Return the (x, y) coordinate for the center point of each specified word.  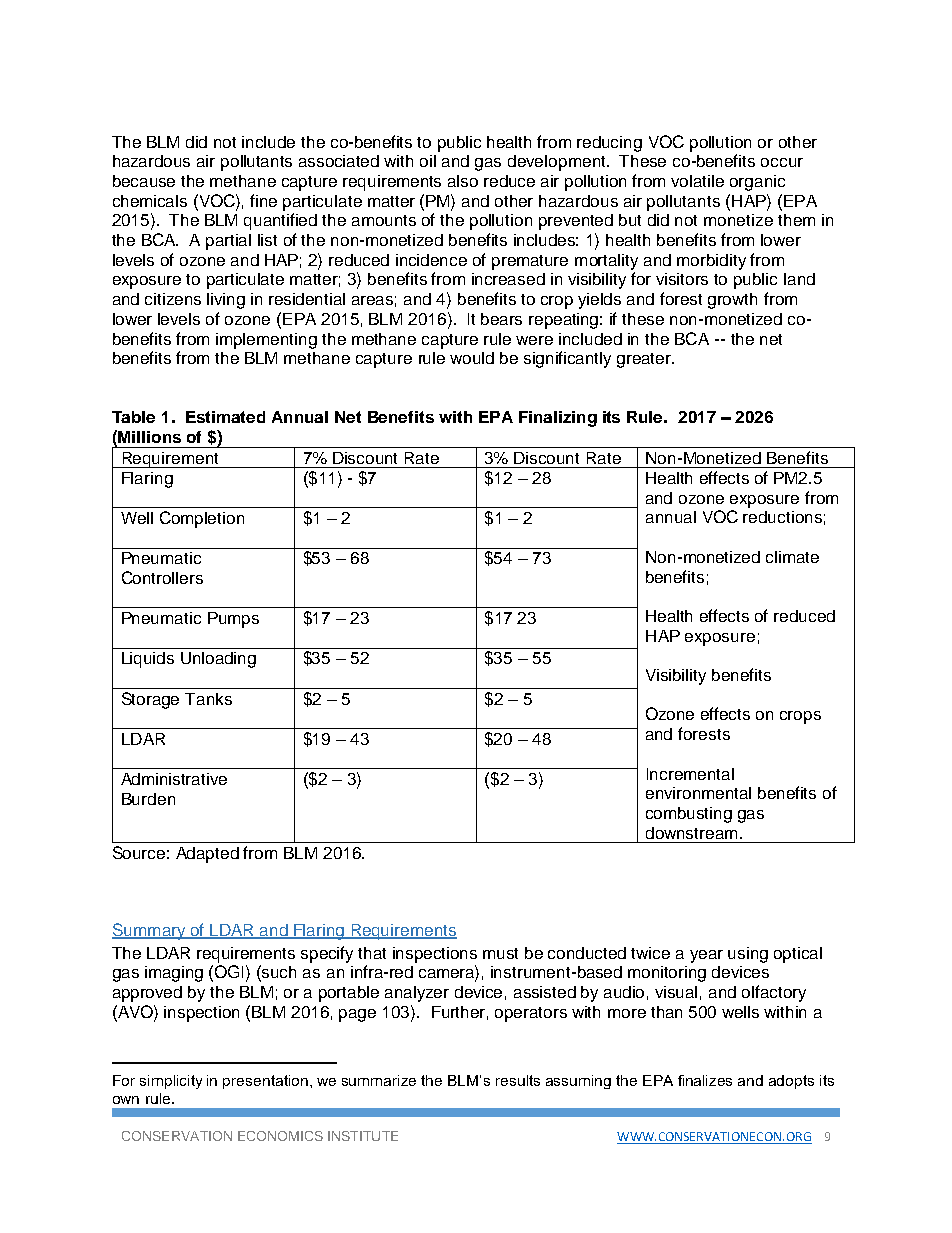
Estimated (225, 417)
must (500, 953)
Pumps (233, 620)
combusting (689, 815)
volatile (697, 181)
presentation (265, 1082)
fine (263, 200)
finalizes (705, 1080)
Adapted (207, 855)
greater (645, 360)
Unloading (218, 660)
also (463, 181)
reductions (782, 517)
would (472, 358)
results (518, 1080)
